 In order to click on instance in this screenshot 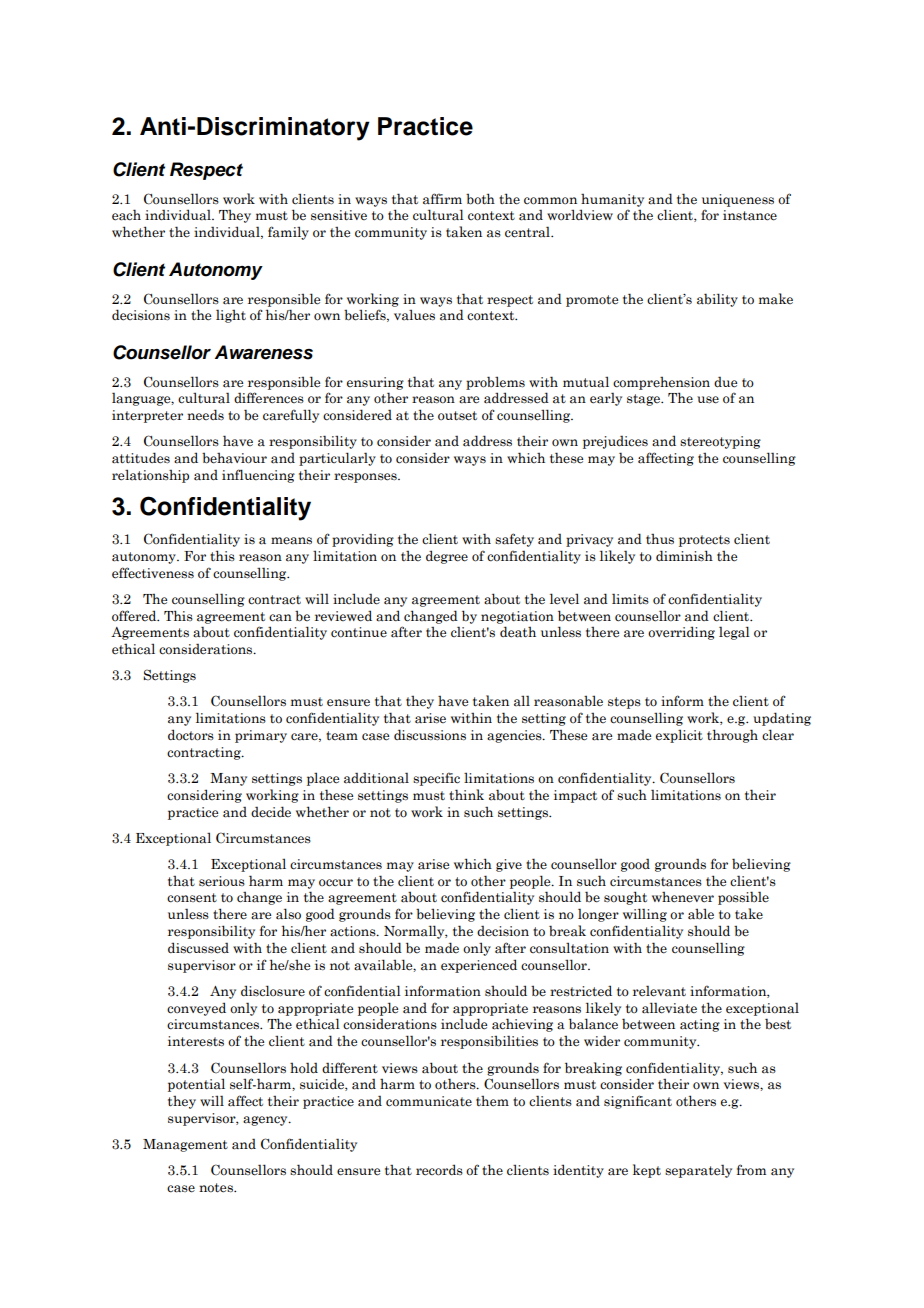, I will do `click(750, 215)`.
